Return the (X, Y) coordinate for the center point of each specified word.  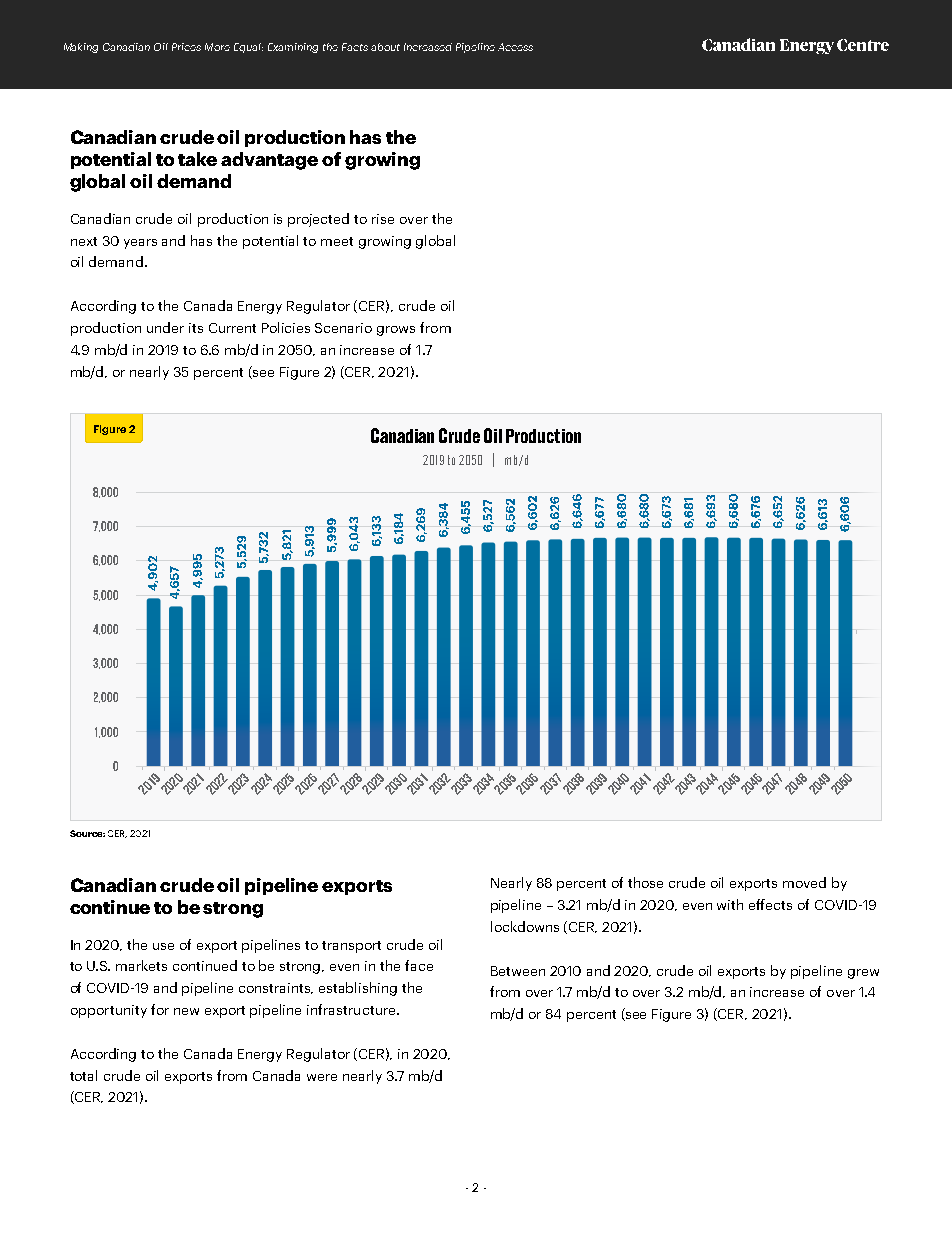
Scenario (343, 328)
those (645, 882)
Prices (186, 47)
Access (515, 47)
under (165, 327)
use (163, 946)
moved (804, 882)
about (385, 47)
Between (518, 971)
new (186, 1011)
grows (396, 331)
